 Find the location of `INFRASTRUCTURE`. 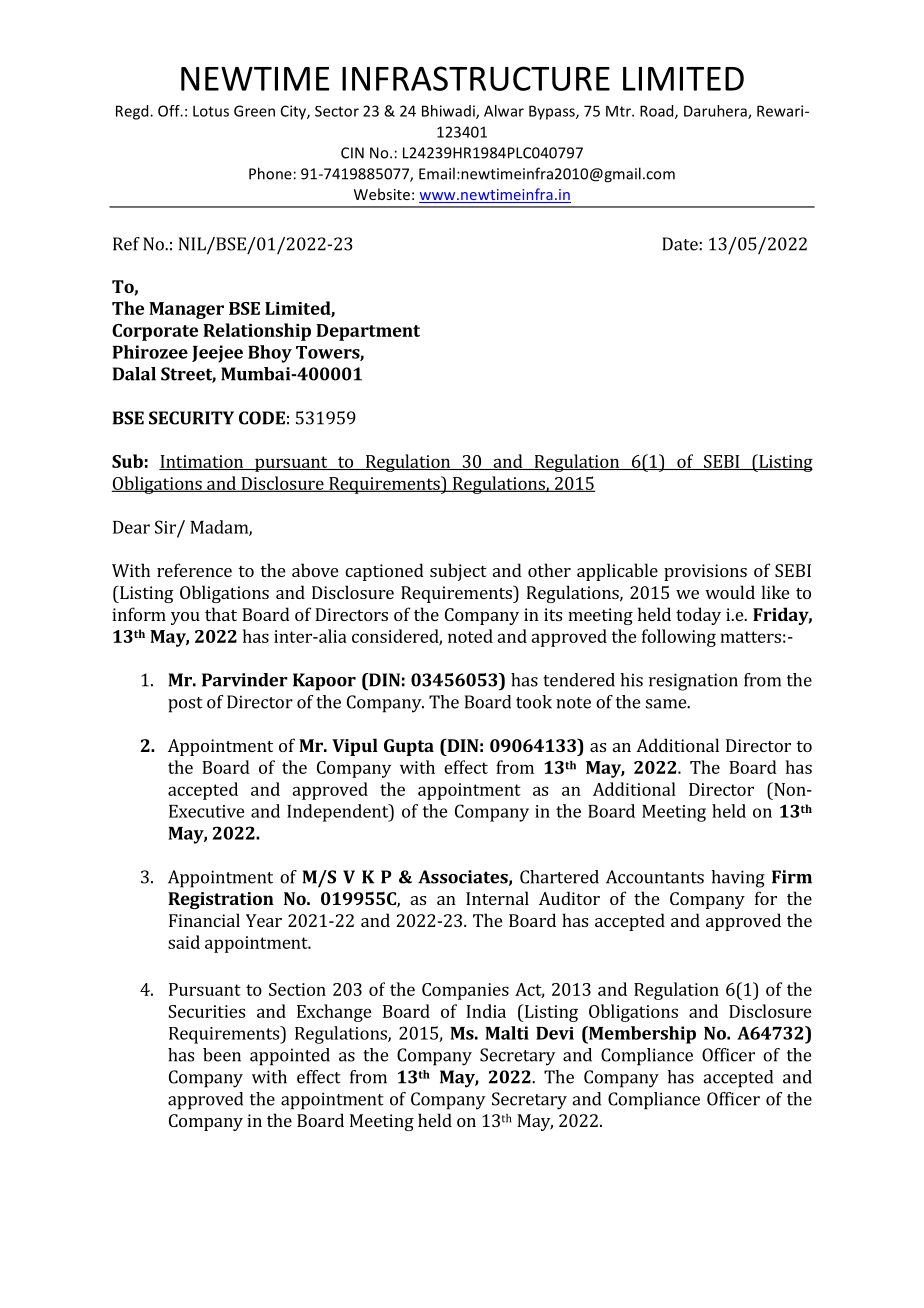

INFRASTRUCTURE is located at coordinates (476, 78).
